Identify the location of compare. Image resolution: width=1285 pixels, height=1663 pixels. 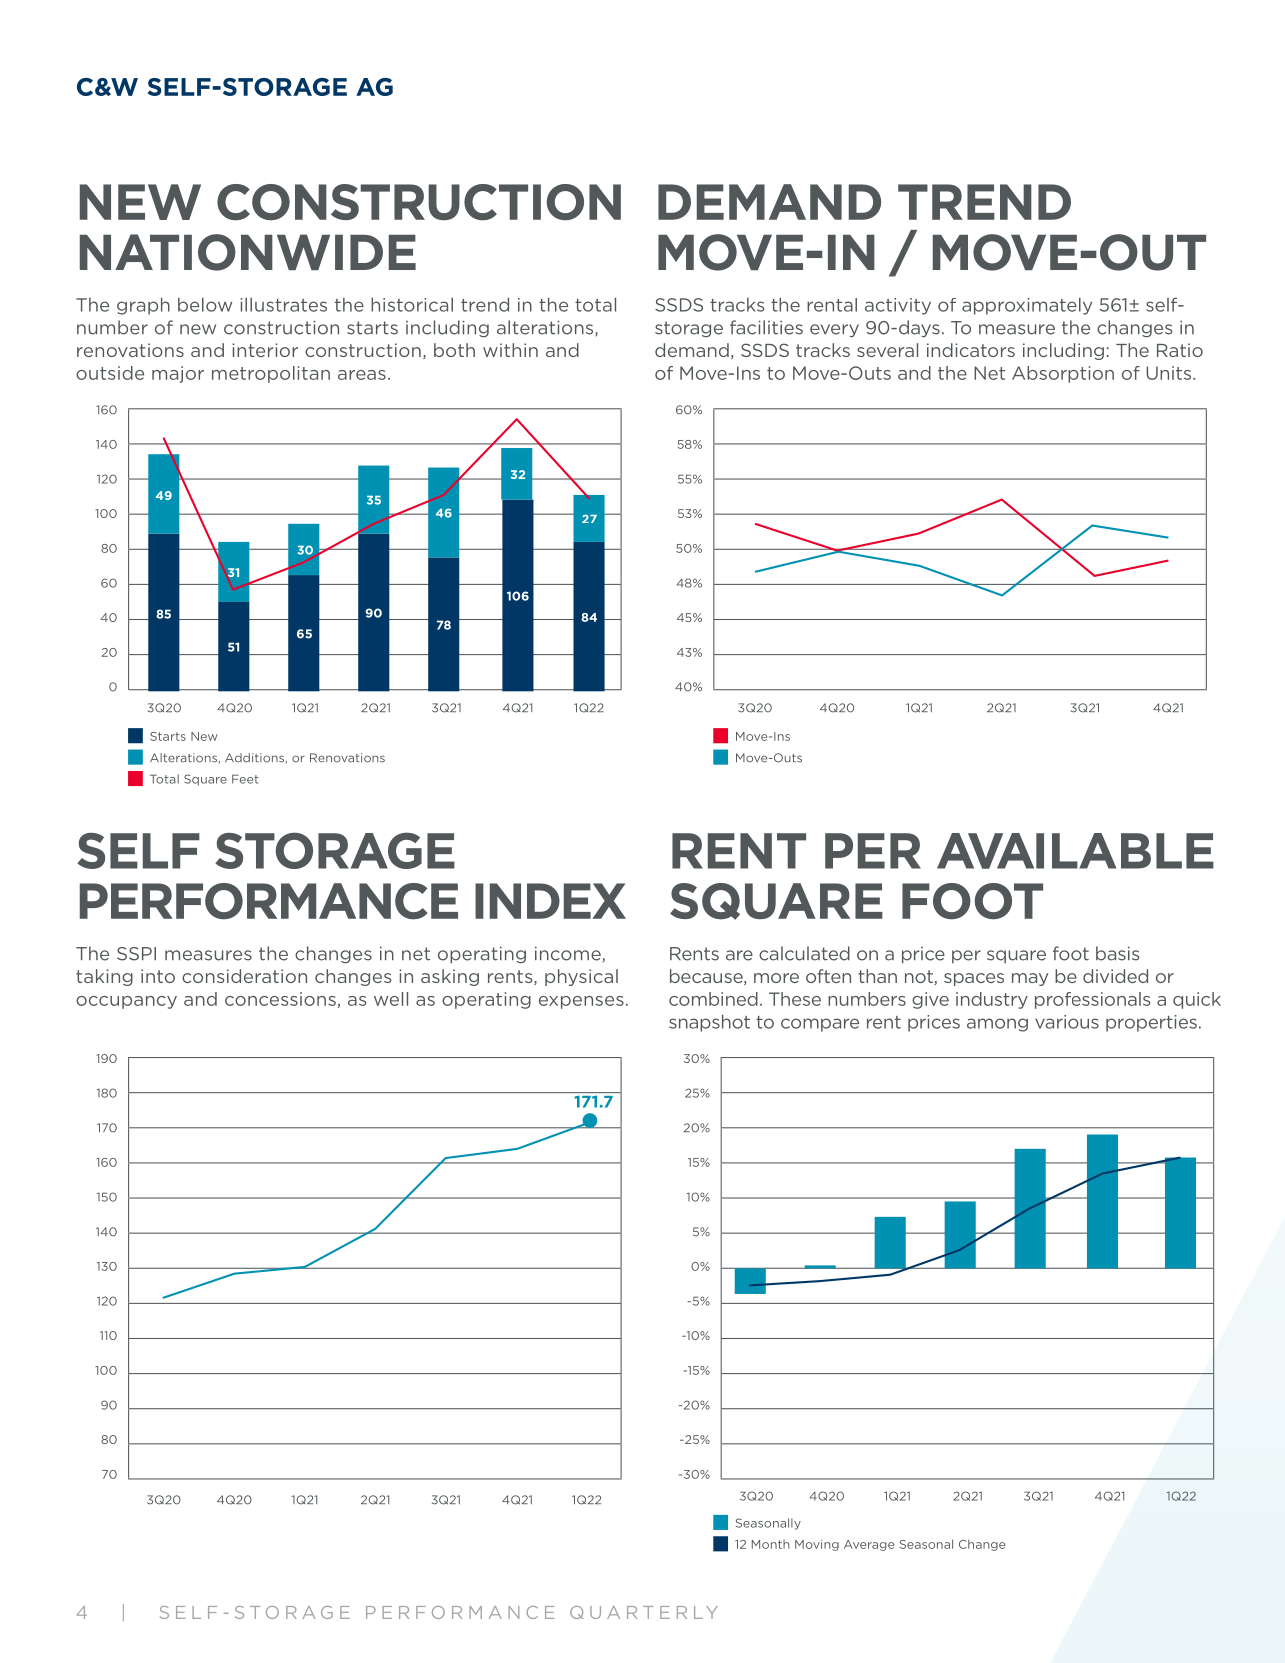
(820, 1025).
